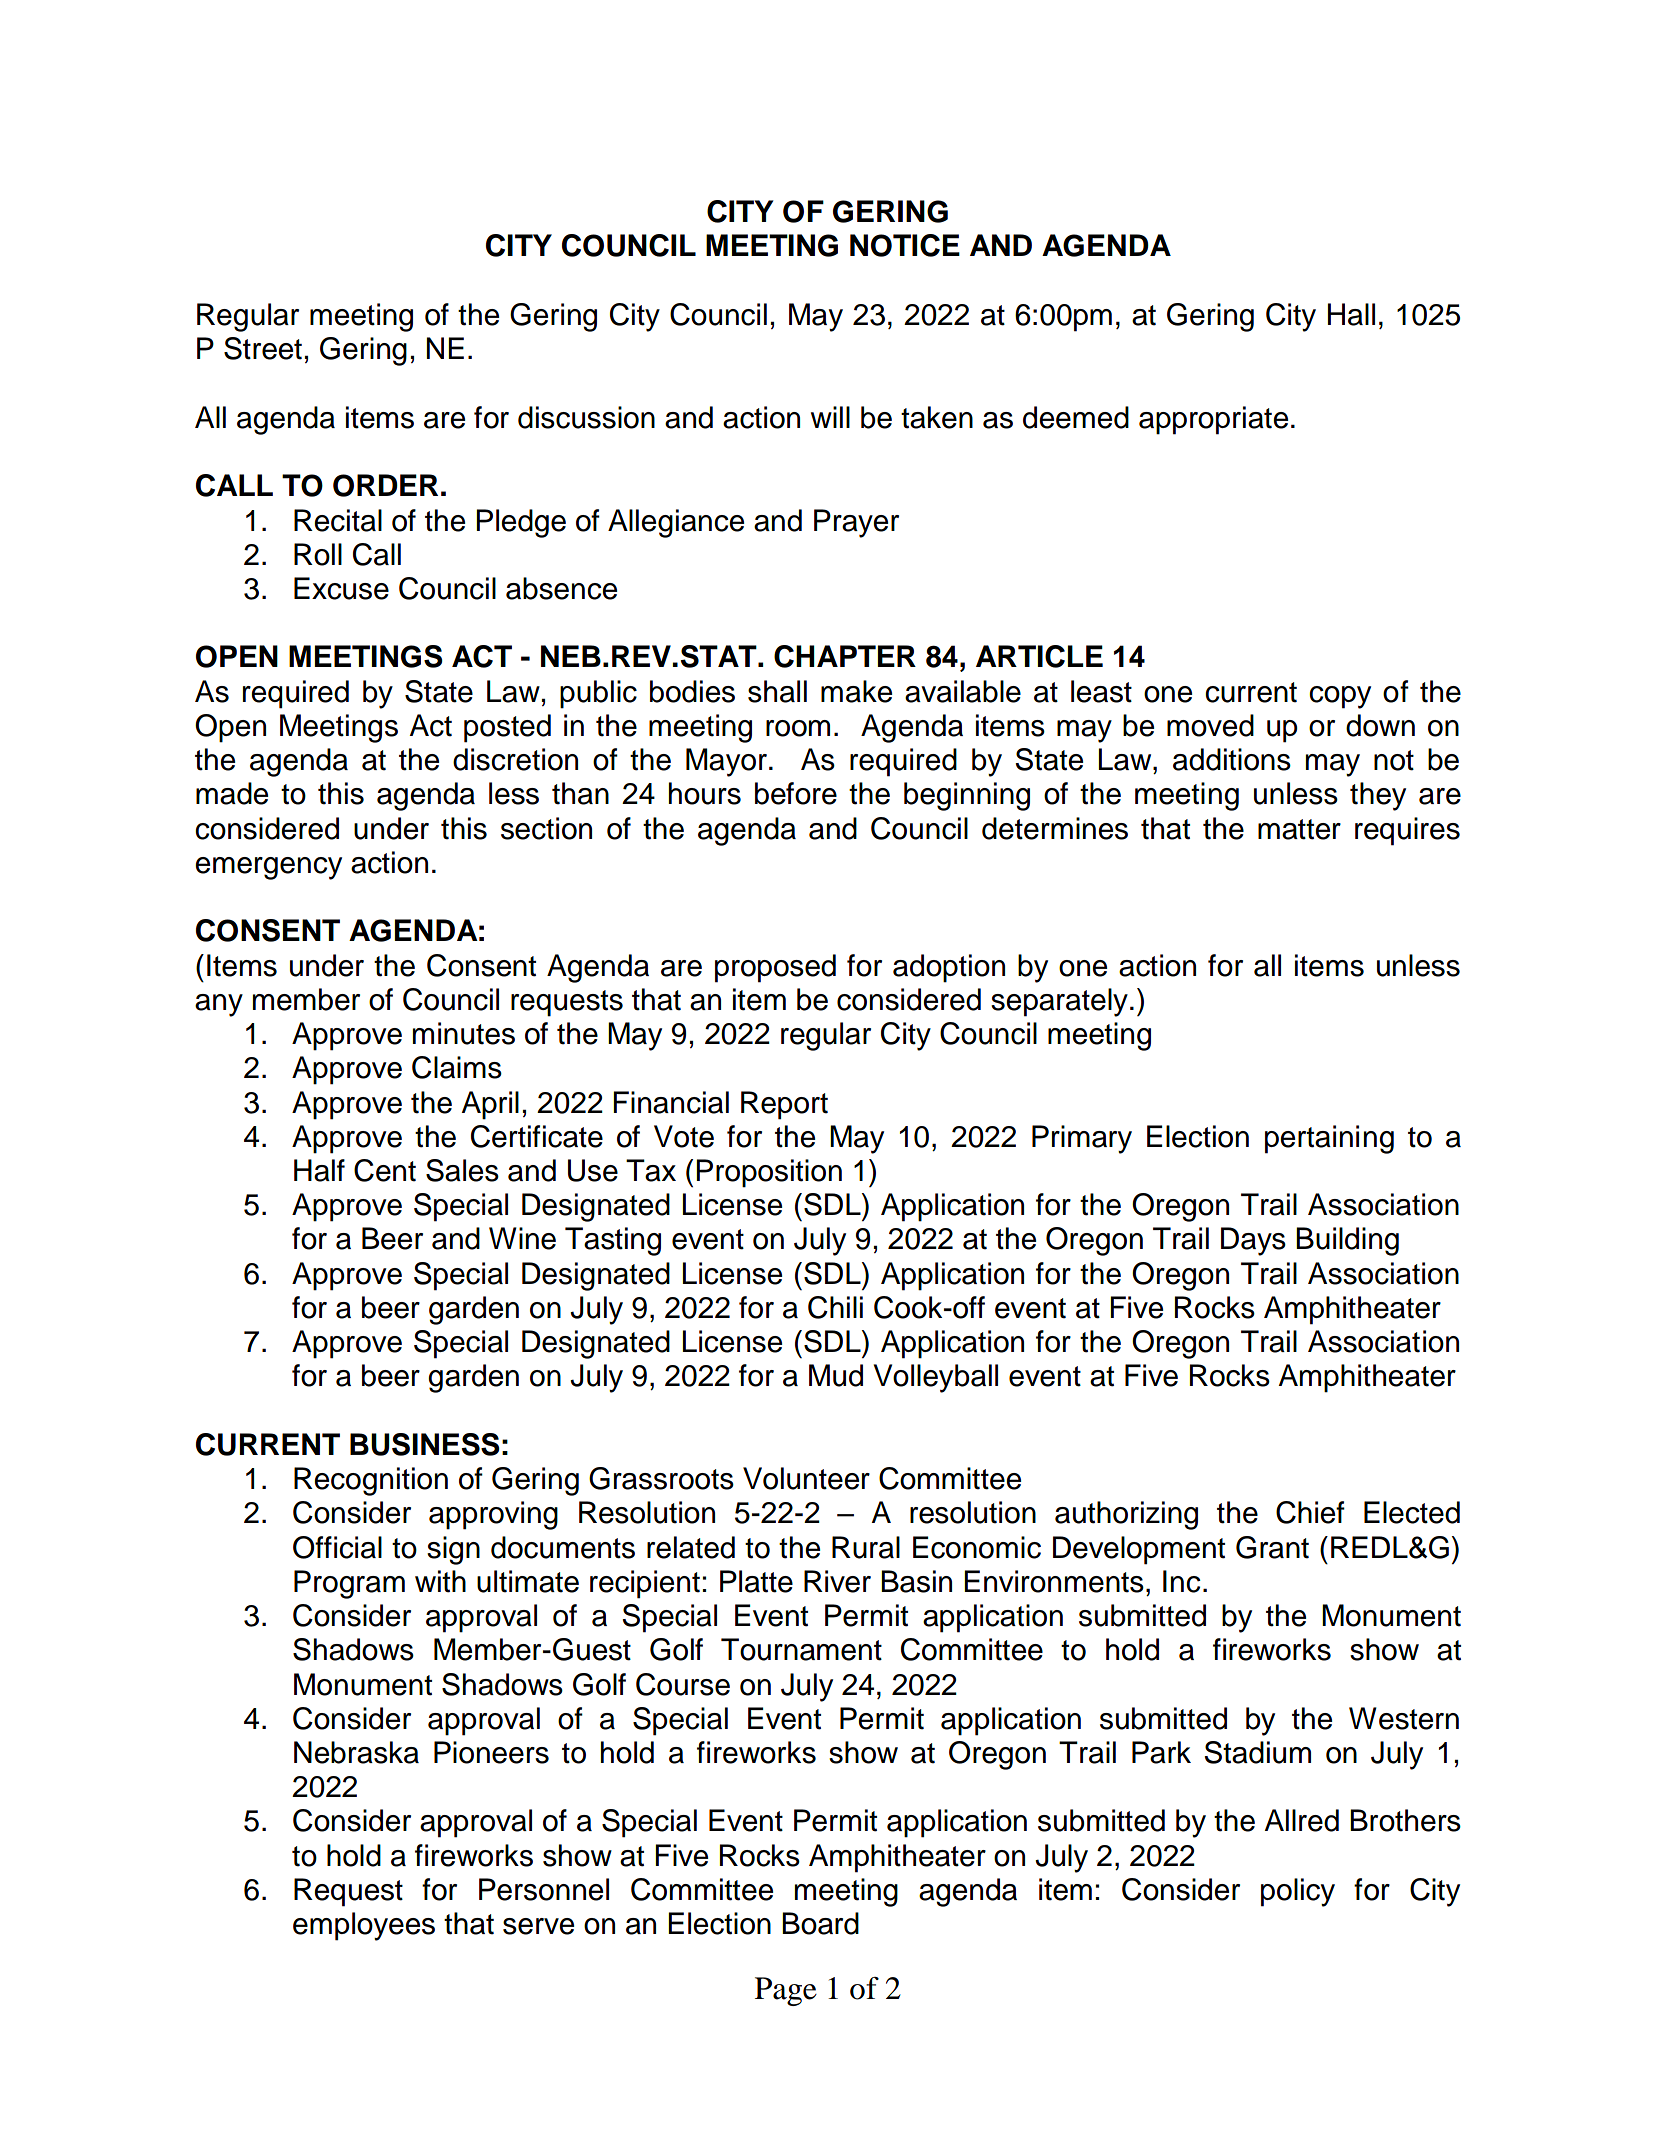 The image size is (1656, 2143). What do you see at coordinates (349, 1584) in the screenshot?
I see `Program` at bounding box center [349, 1584].
